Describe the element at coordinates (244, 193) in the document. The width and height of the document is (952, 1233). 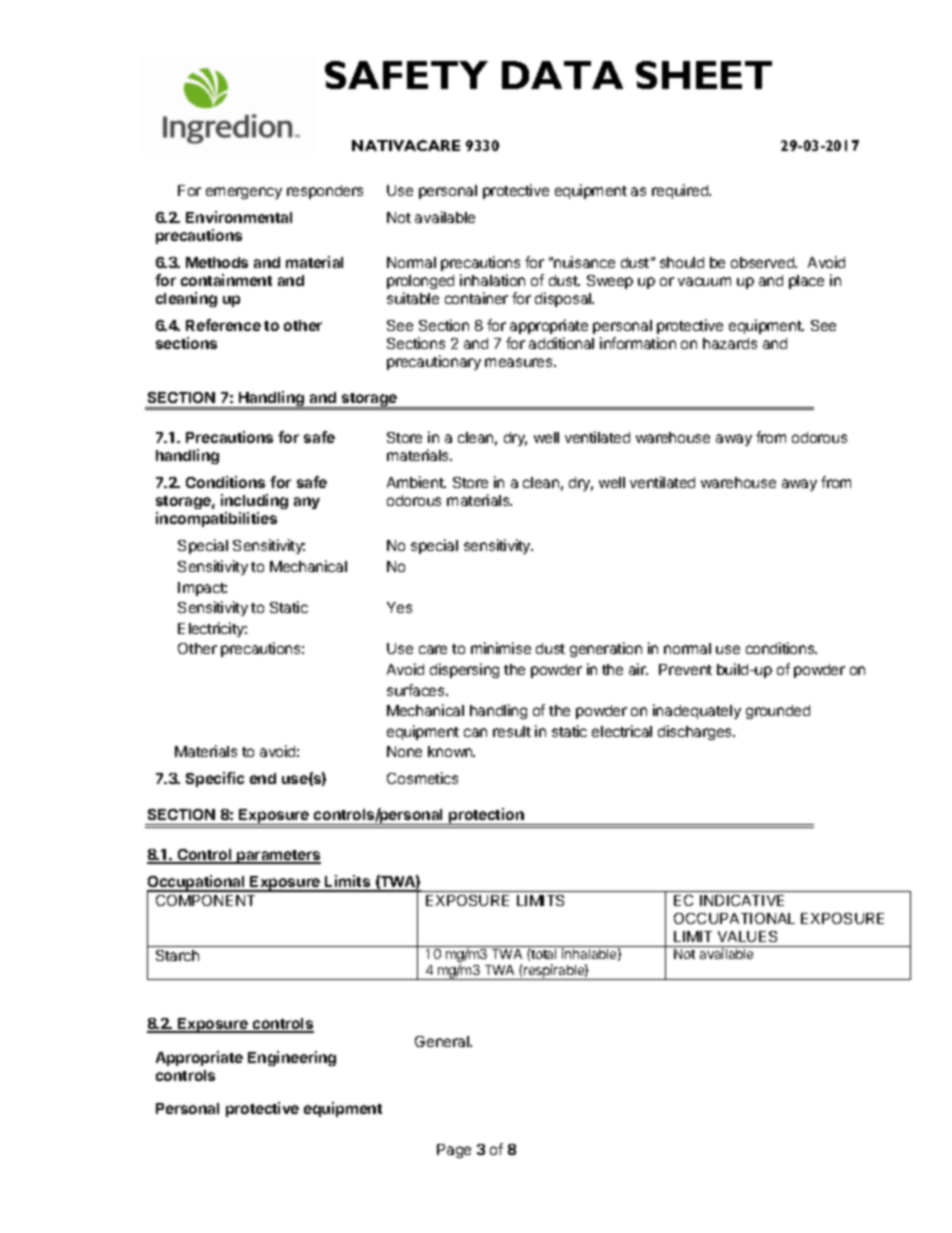
I see `emergency` at that location.
